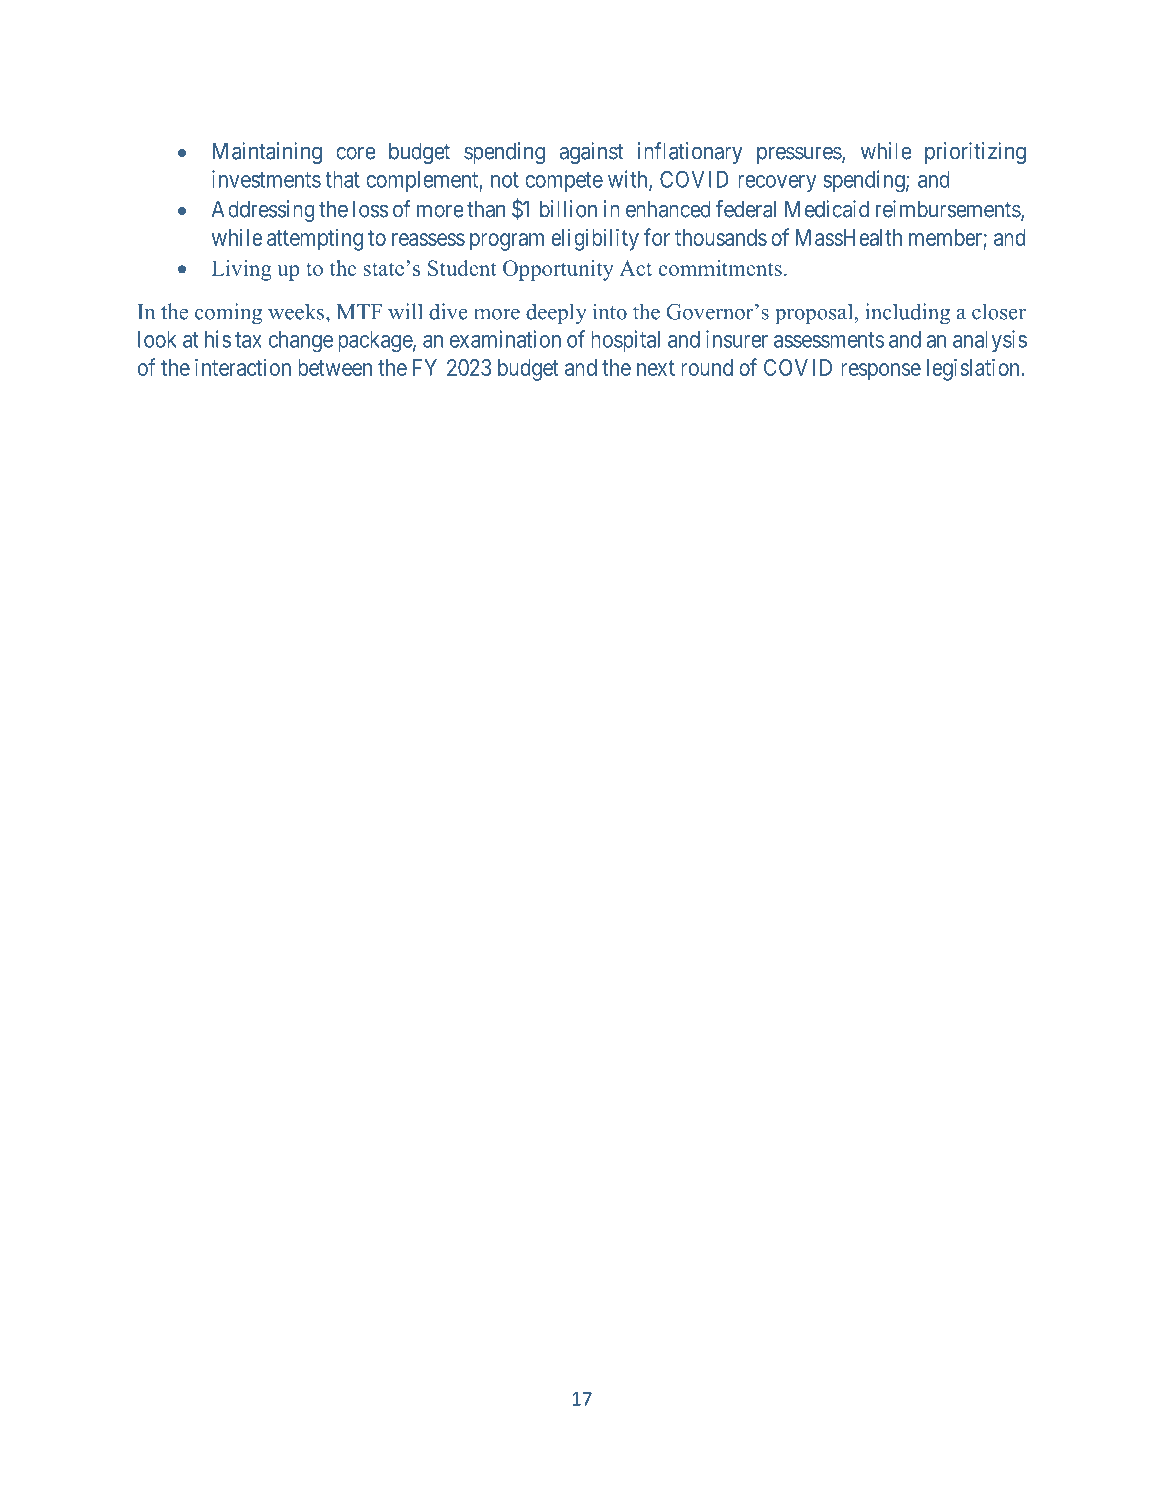  What do you see at coordinates (242, 270) in the screenshot?
I see `Living` at bounding box center [242, 270].
